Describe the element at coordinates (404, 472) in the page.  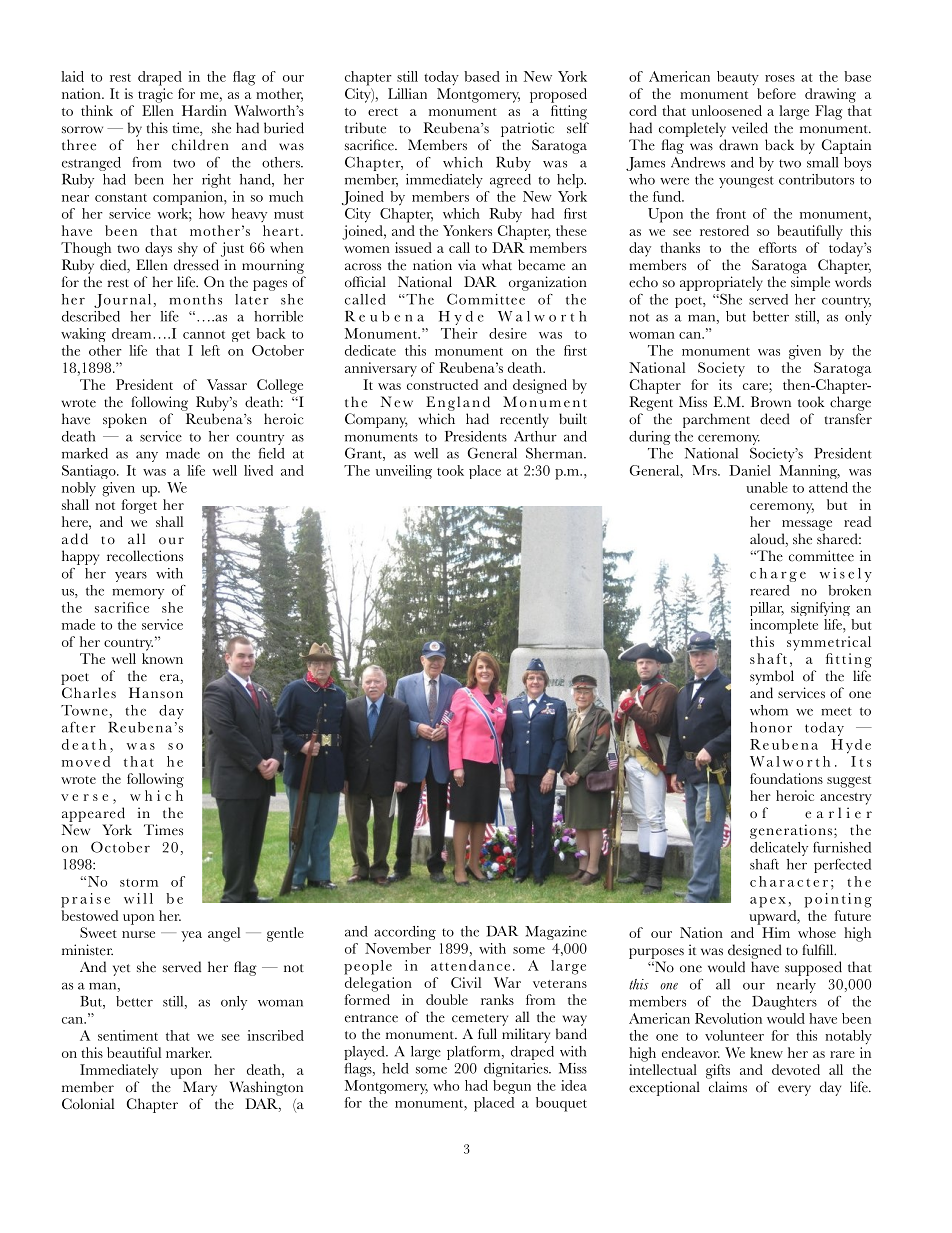
I see `unveiling` at that location.
